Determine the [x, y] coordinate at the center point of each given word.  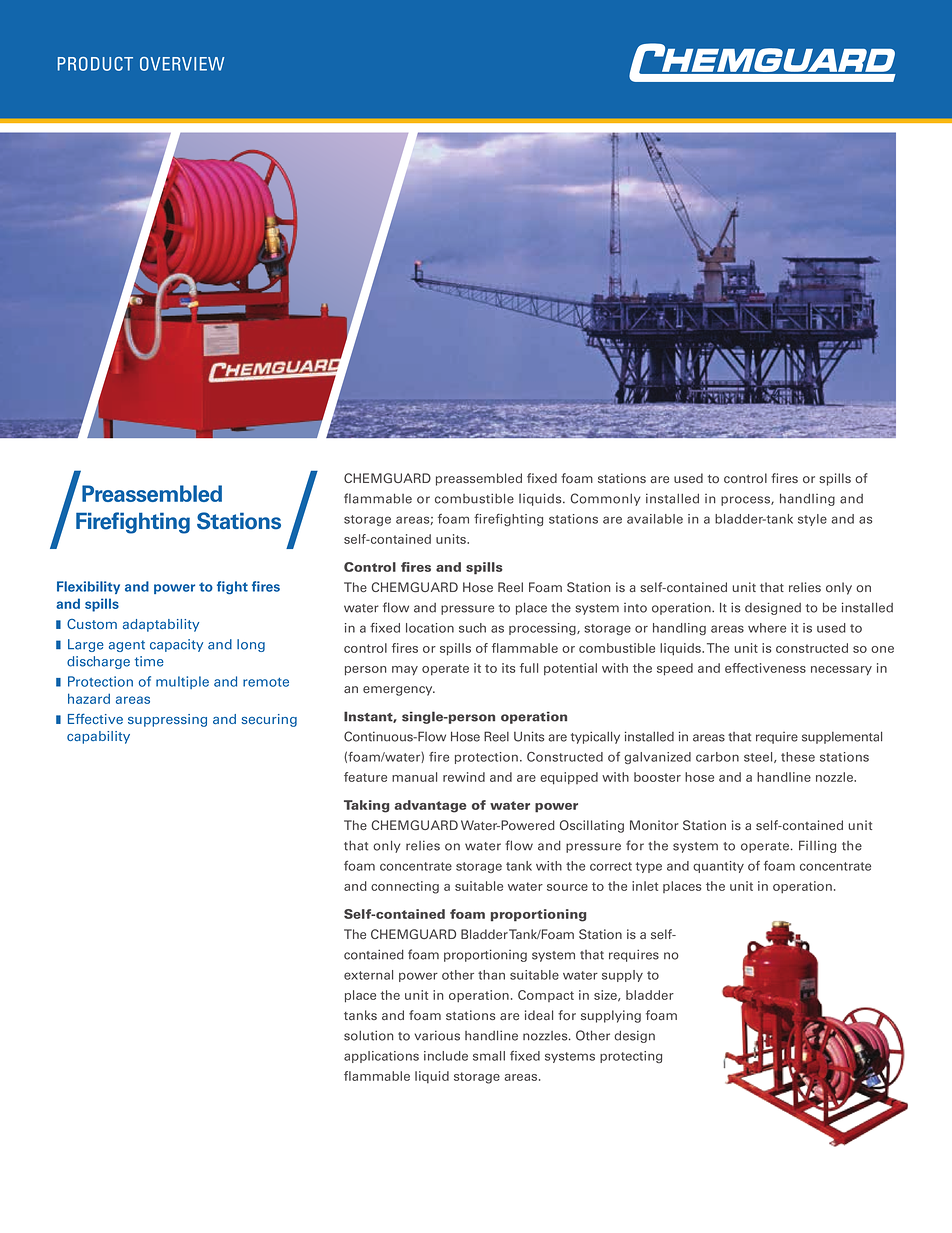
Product [95, 64]
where [767, 628]
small [489, 1056]
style [812, 520]
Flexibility [88, 587]
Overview [182, 64]
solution [368, 1035]
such [472, 628]
